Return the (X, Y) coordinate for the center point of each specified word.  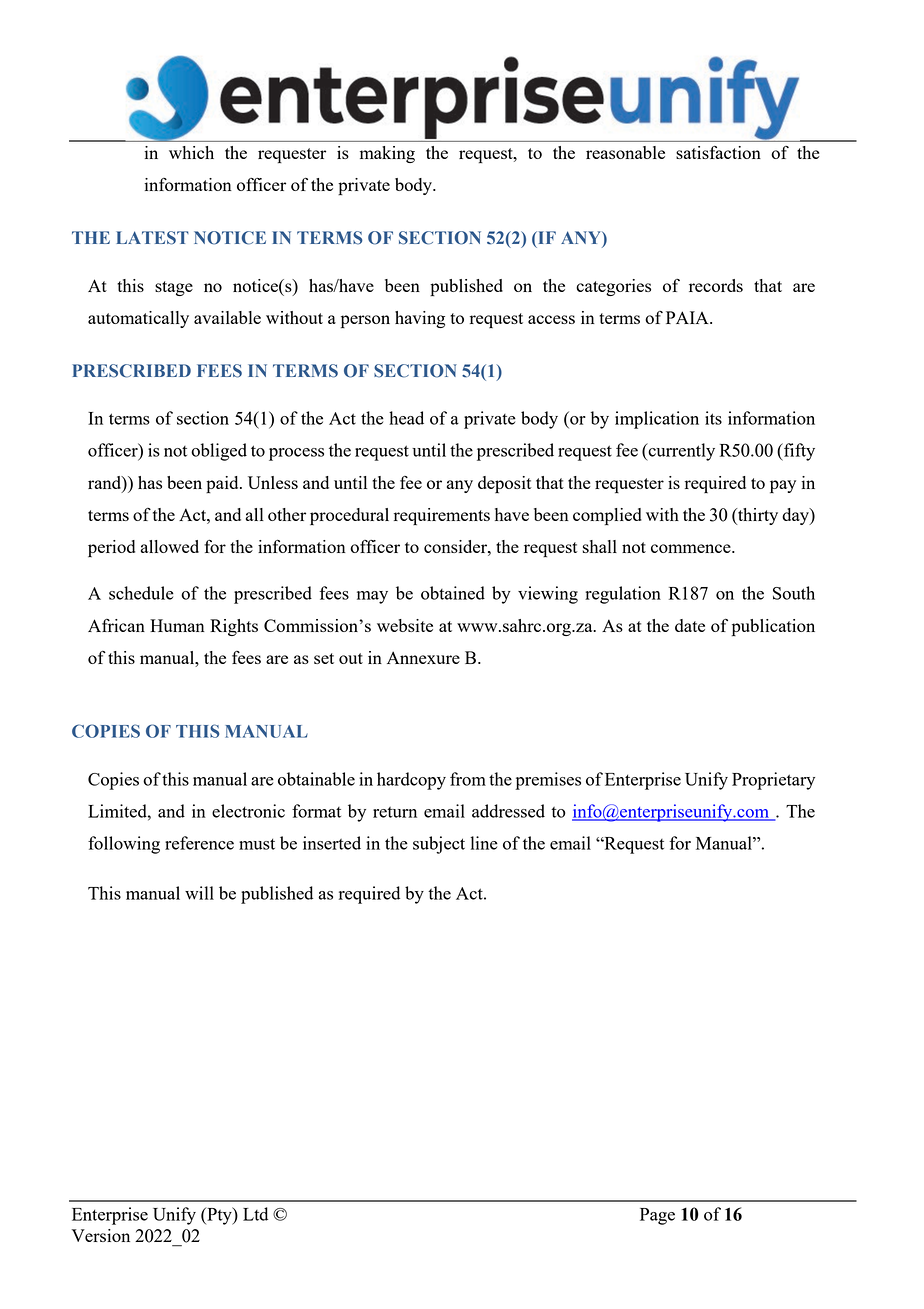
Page (657, 1216)
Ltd (255, 1214)
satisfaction (718, 152)
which (191, 152)
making (387, 154)
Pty (219, 1216)
